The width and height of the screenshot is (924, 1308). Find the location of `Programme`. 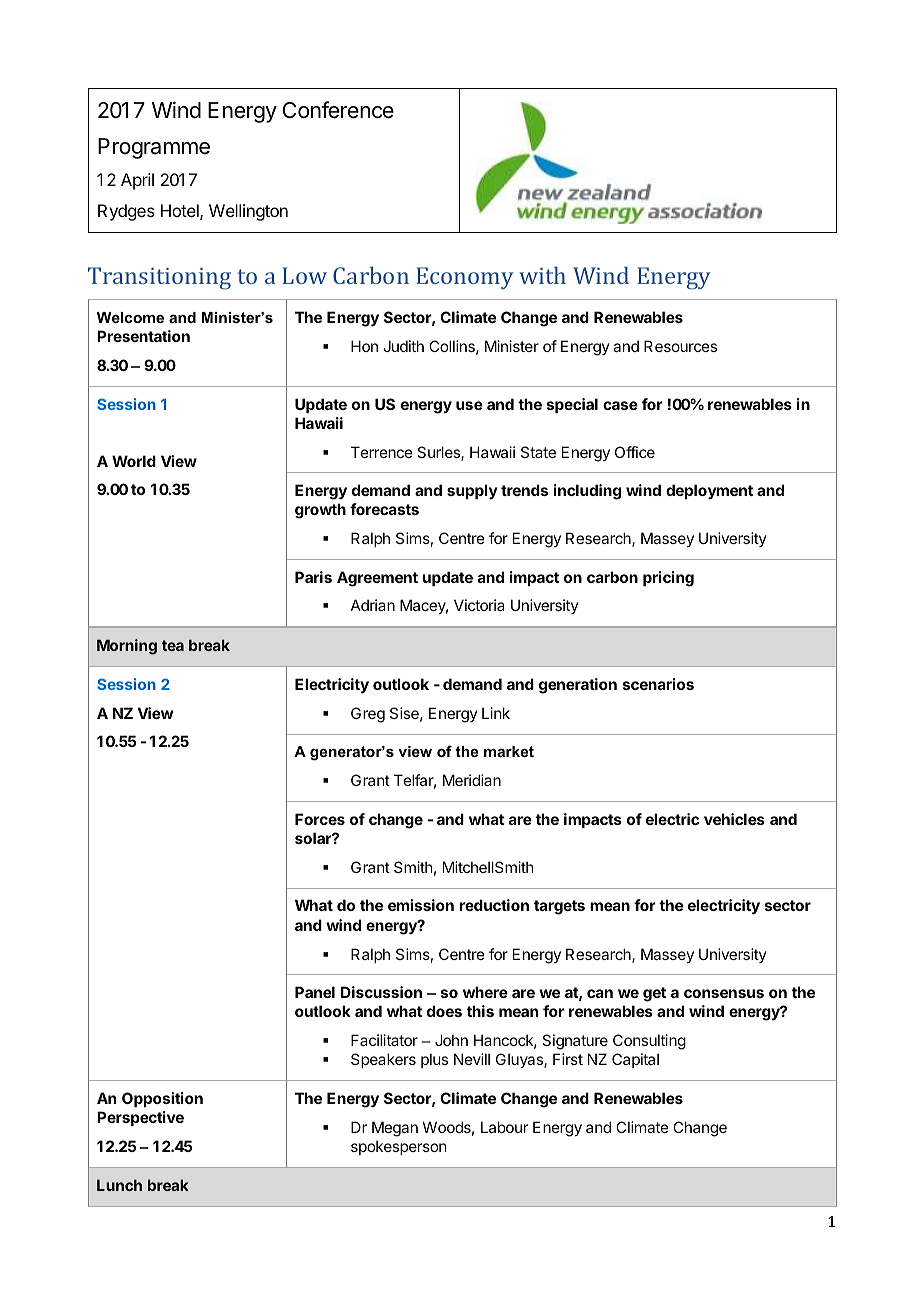

Programme is located at coordinates (154, 148).
